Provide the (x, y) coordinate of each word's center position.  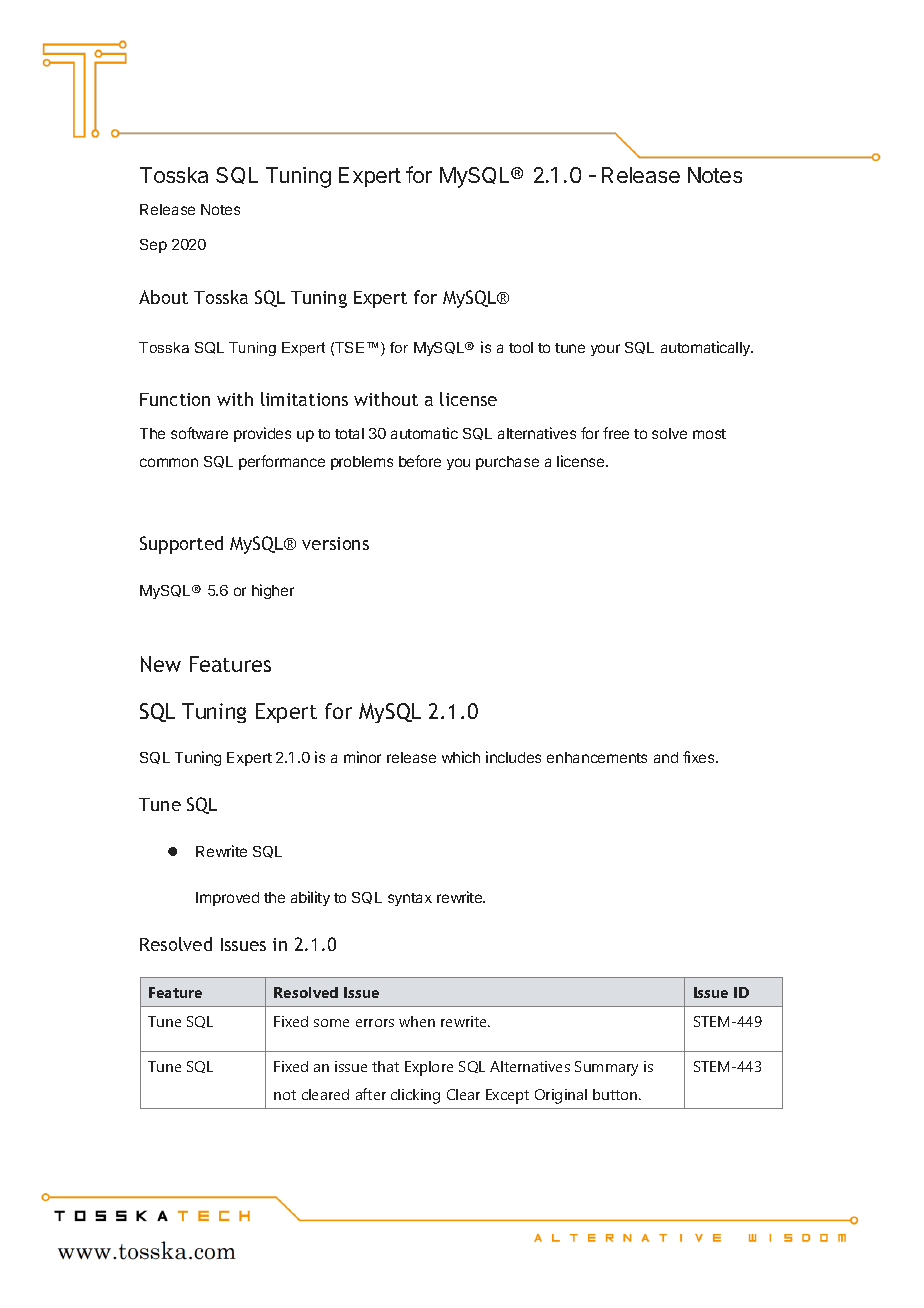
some (331, 1023)
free (616, 433)
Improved (227, 899)
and (666, 757)
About (163, 297)
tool (521, 347)
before (420, 461)
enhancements (597, 757)
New (161, 664)
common (169, 462)
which (461, 757)
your (605, 350)
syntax (410, 899)
